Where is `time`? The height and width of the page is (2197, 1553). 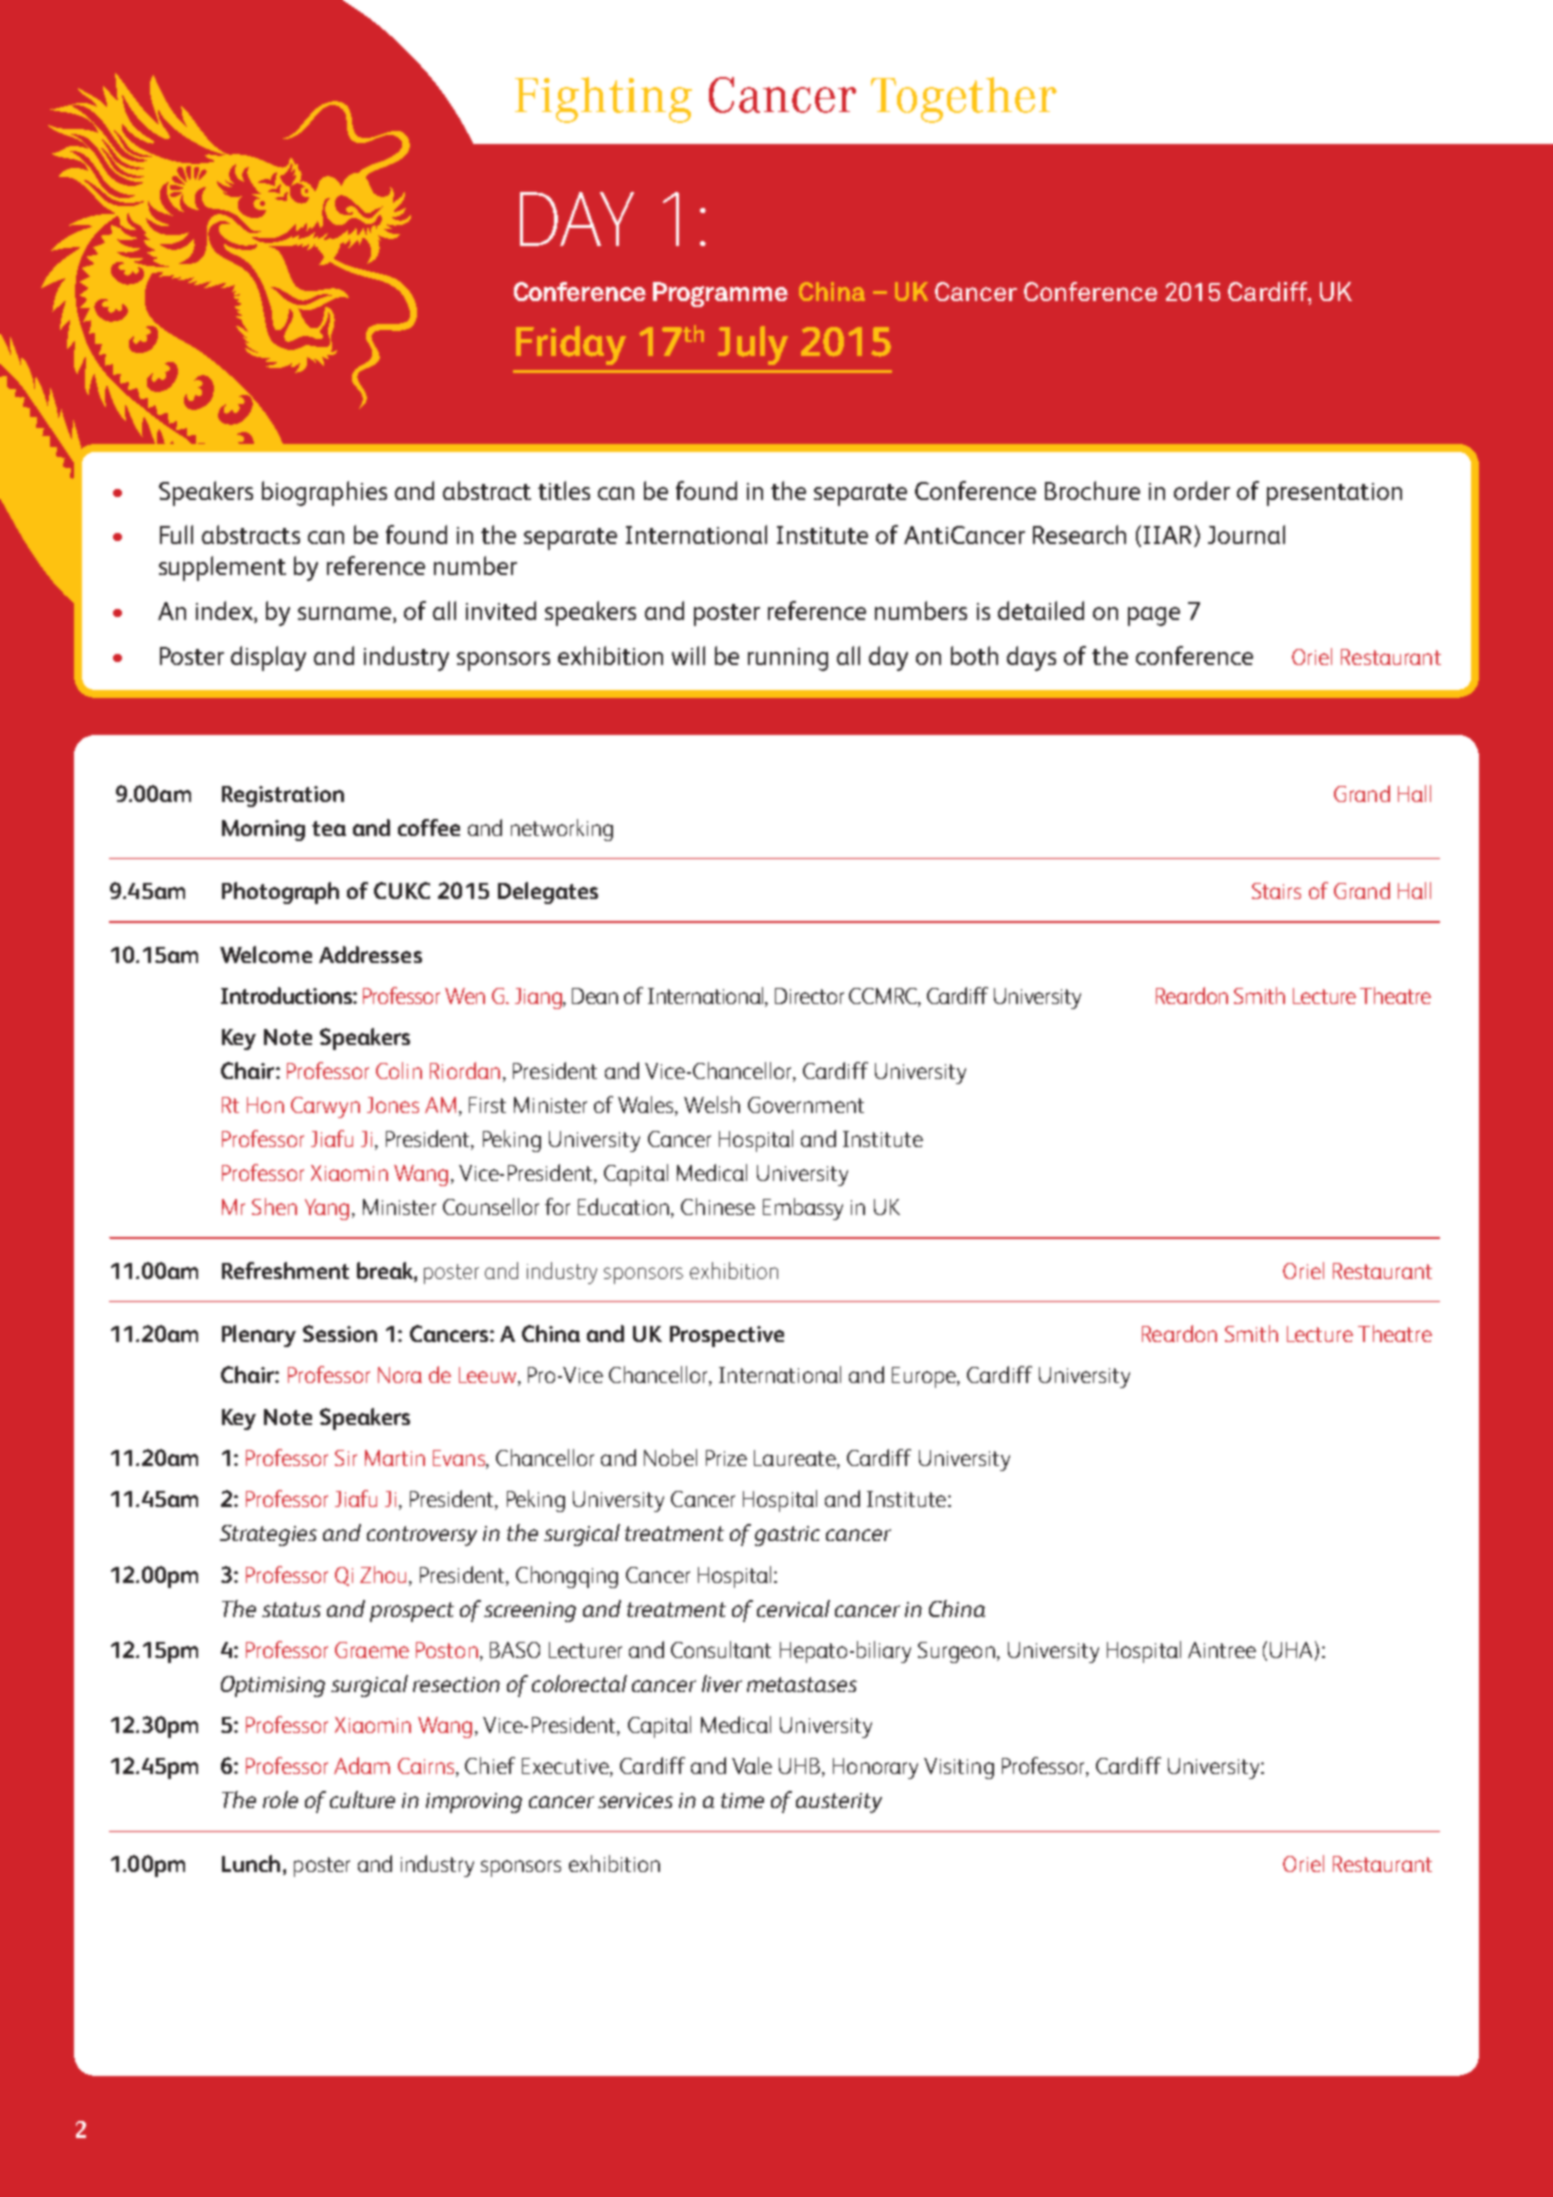 time is located at coordinates (742, 1800).
